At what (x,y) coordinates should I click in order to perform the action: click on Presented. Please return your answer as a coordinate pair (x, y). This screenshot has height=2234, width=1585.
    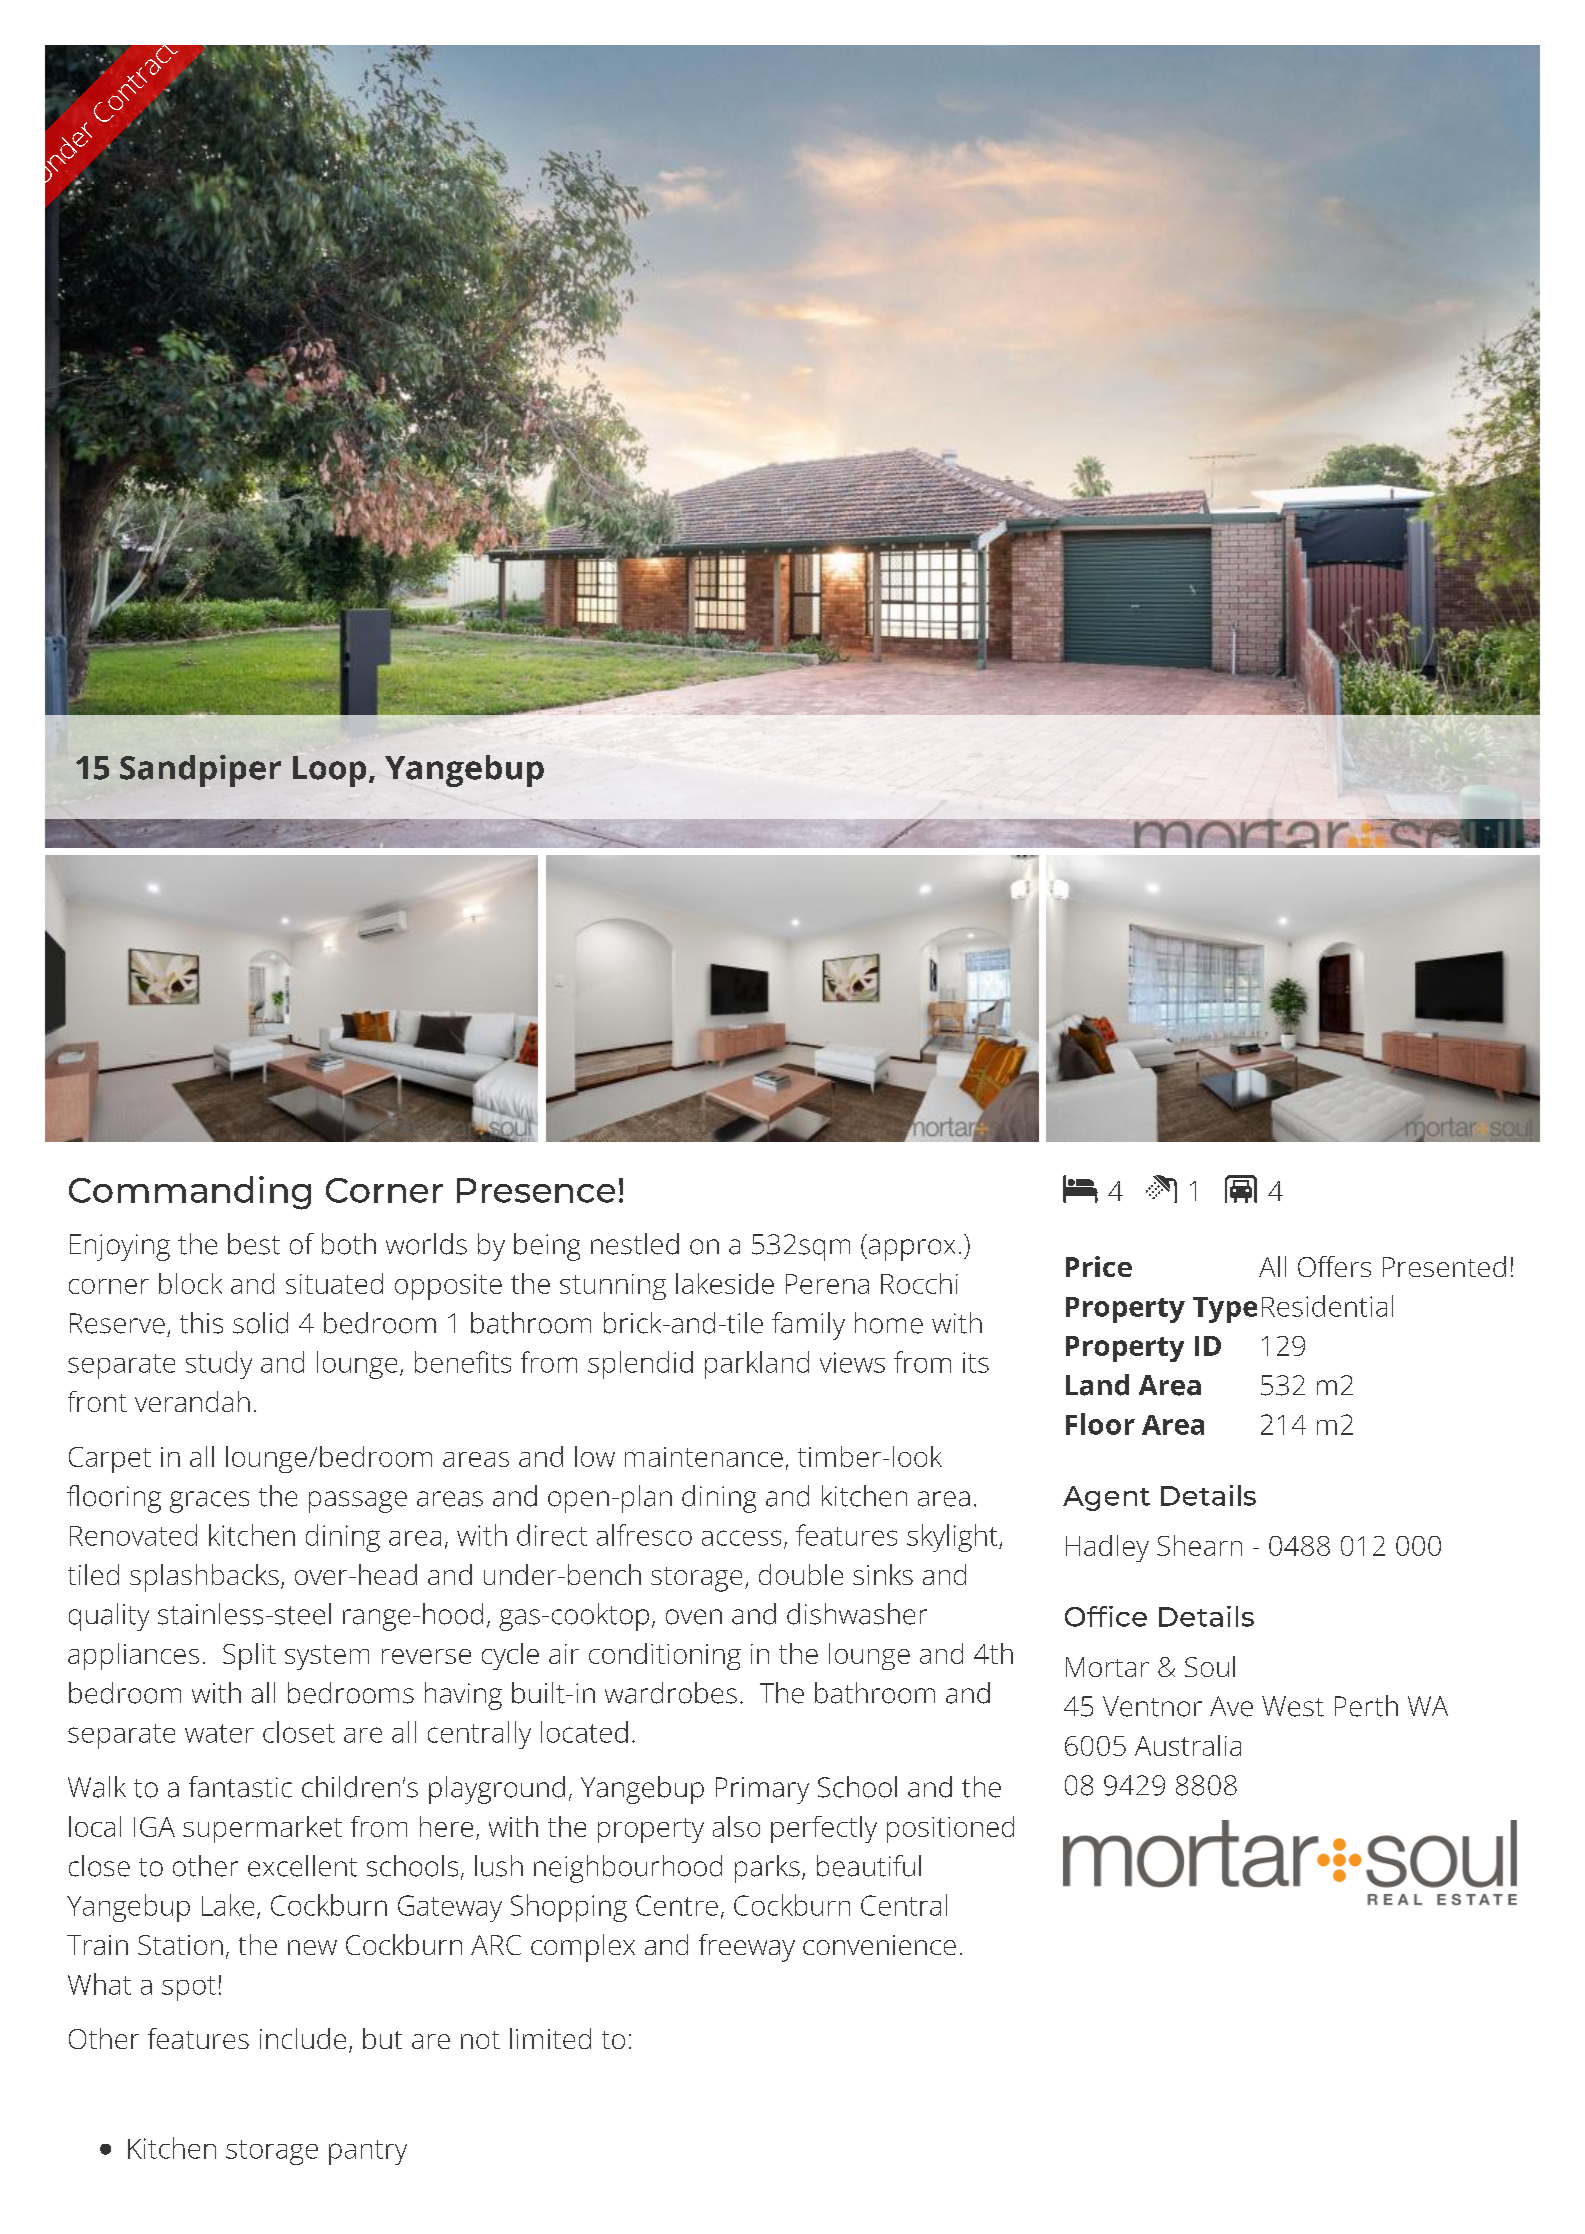
    Looking at the image, I should click on (1444, 1266).
